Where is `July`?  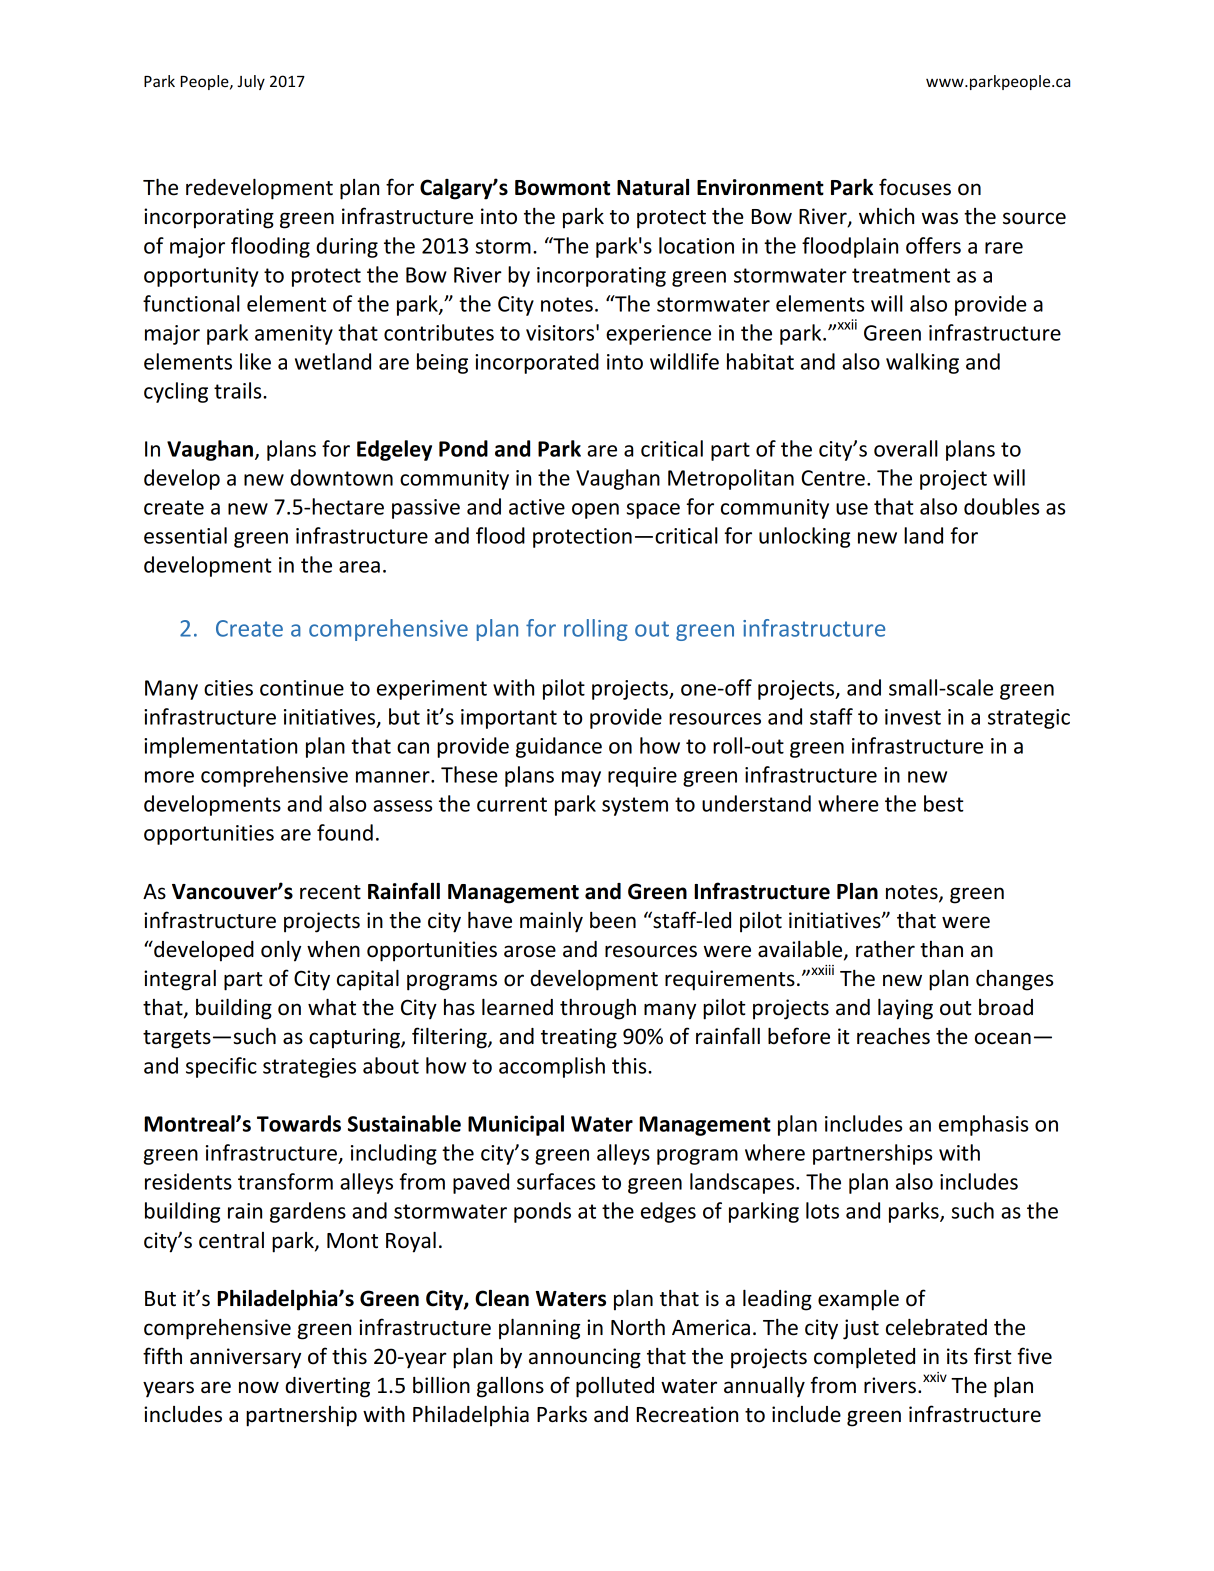
July is located at coordinates (251, 82).
